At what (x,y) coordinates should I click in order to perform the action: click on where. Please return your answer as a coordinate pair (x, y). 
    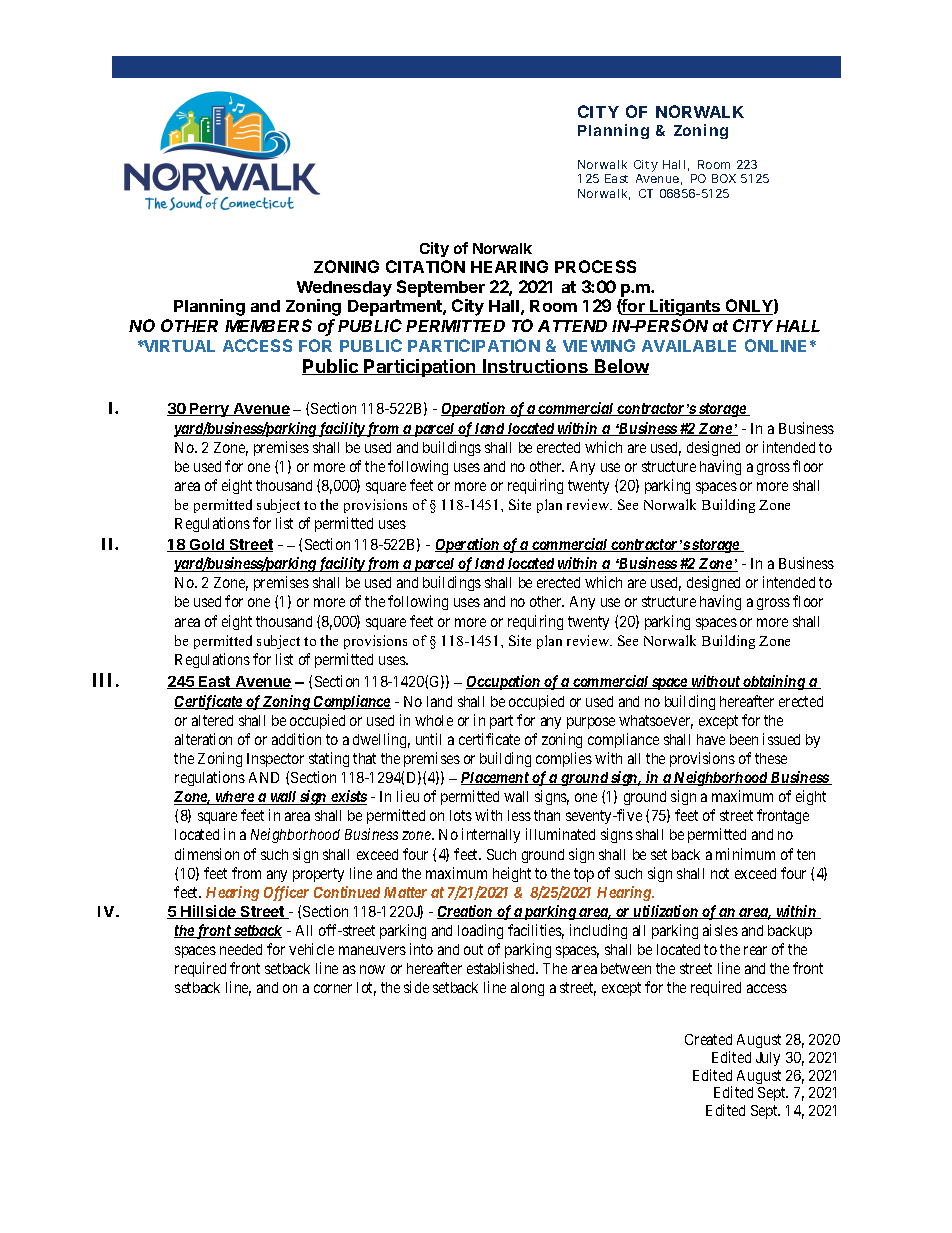
    Looking at the image, I should click on (234, 798).
